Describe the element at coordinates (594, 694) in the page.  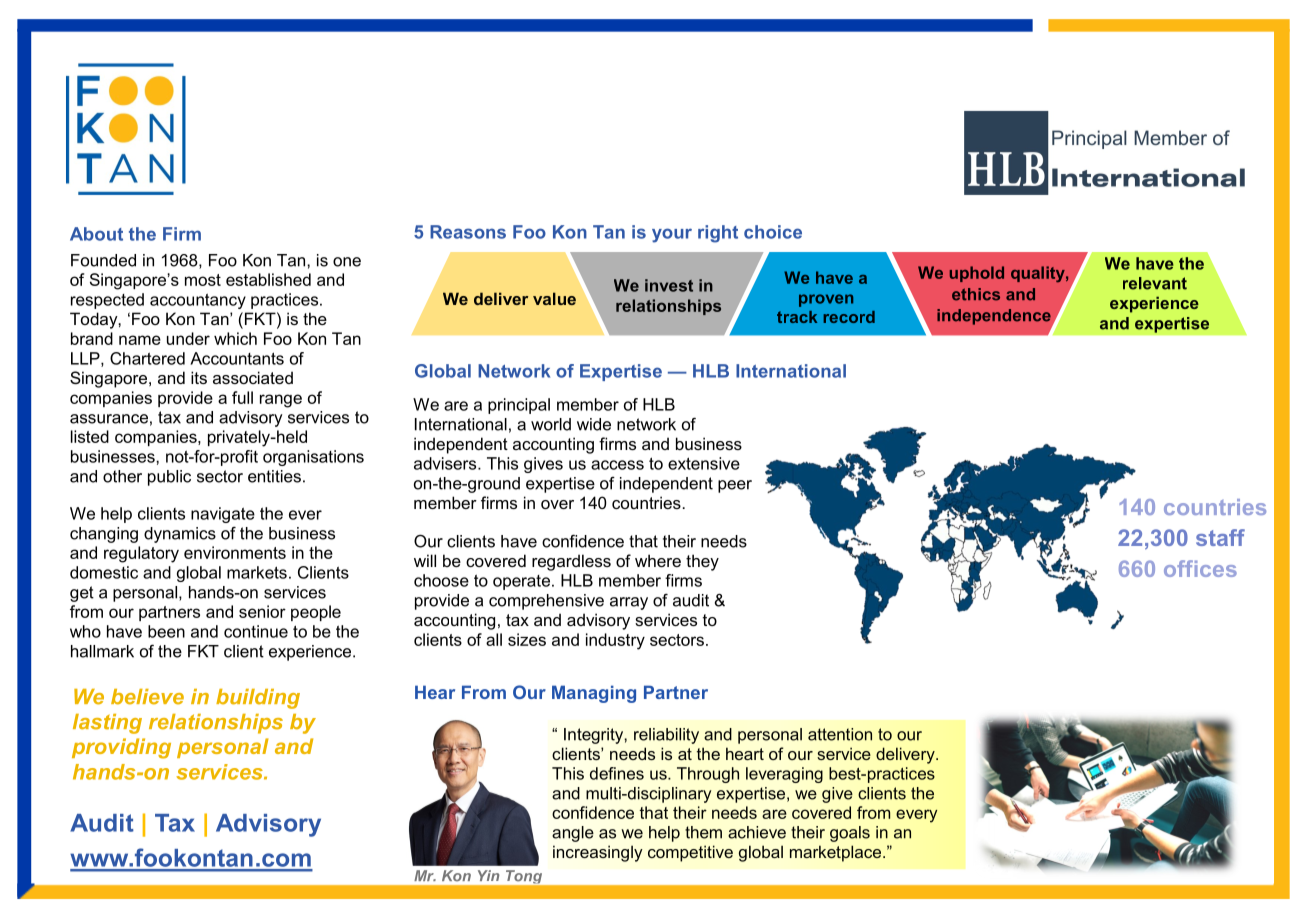
I see `Managing` at that location.
